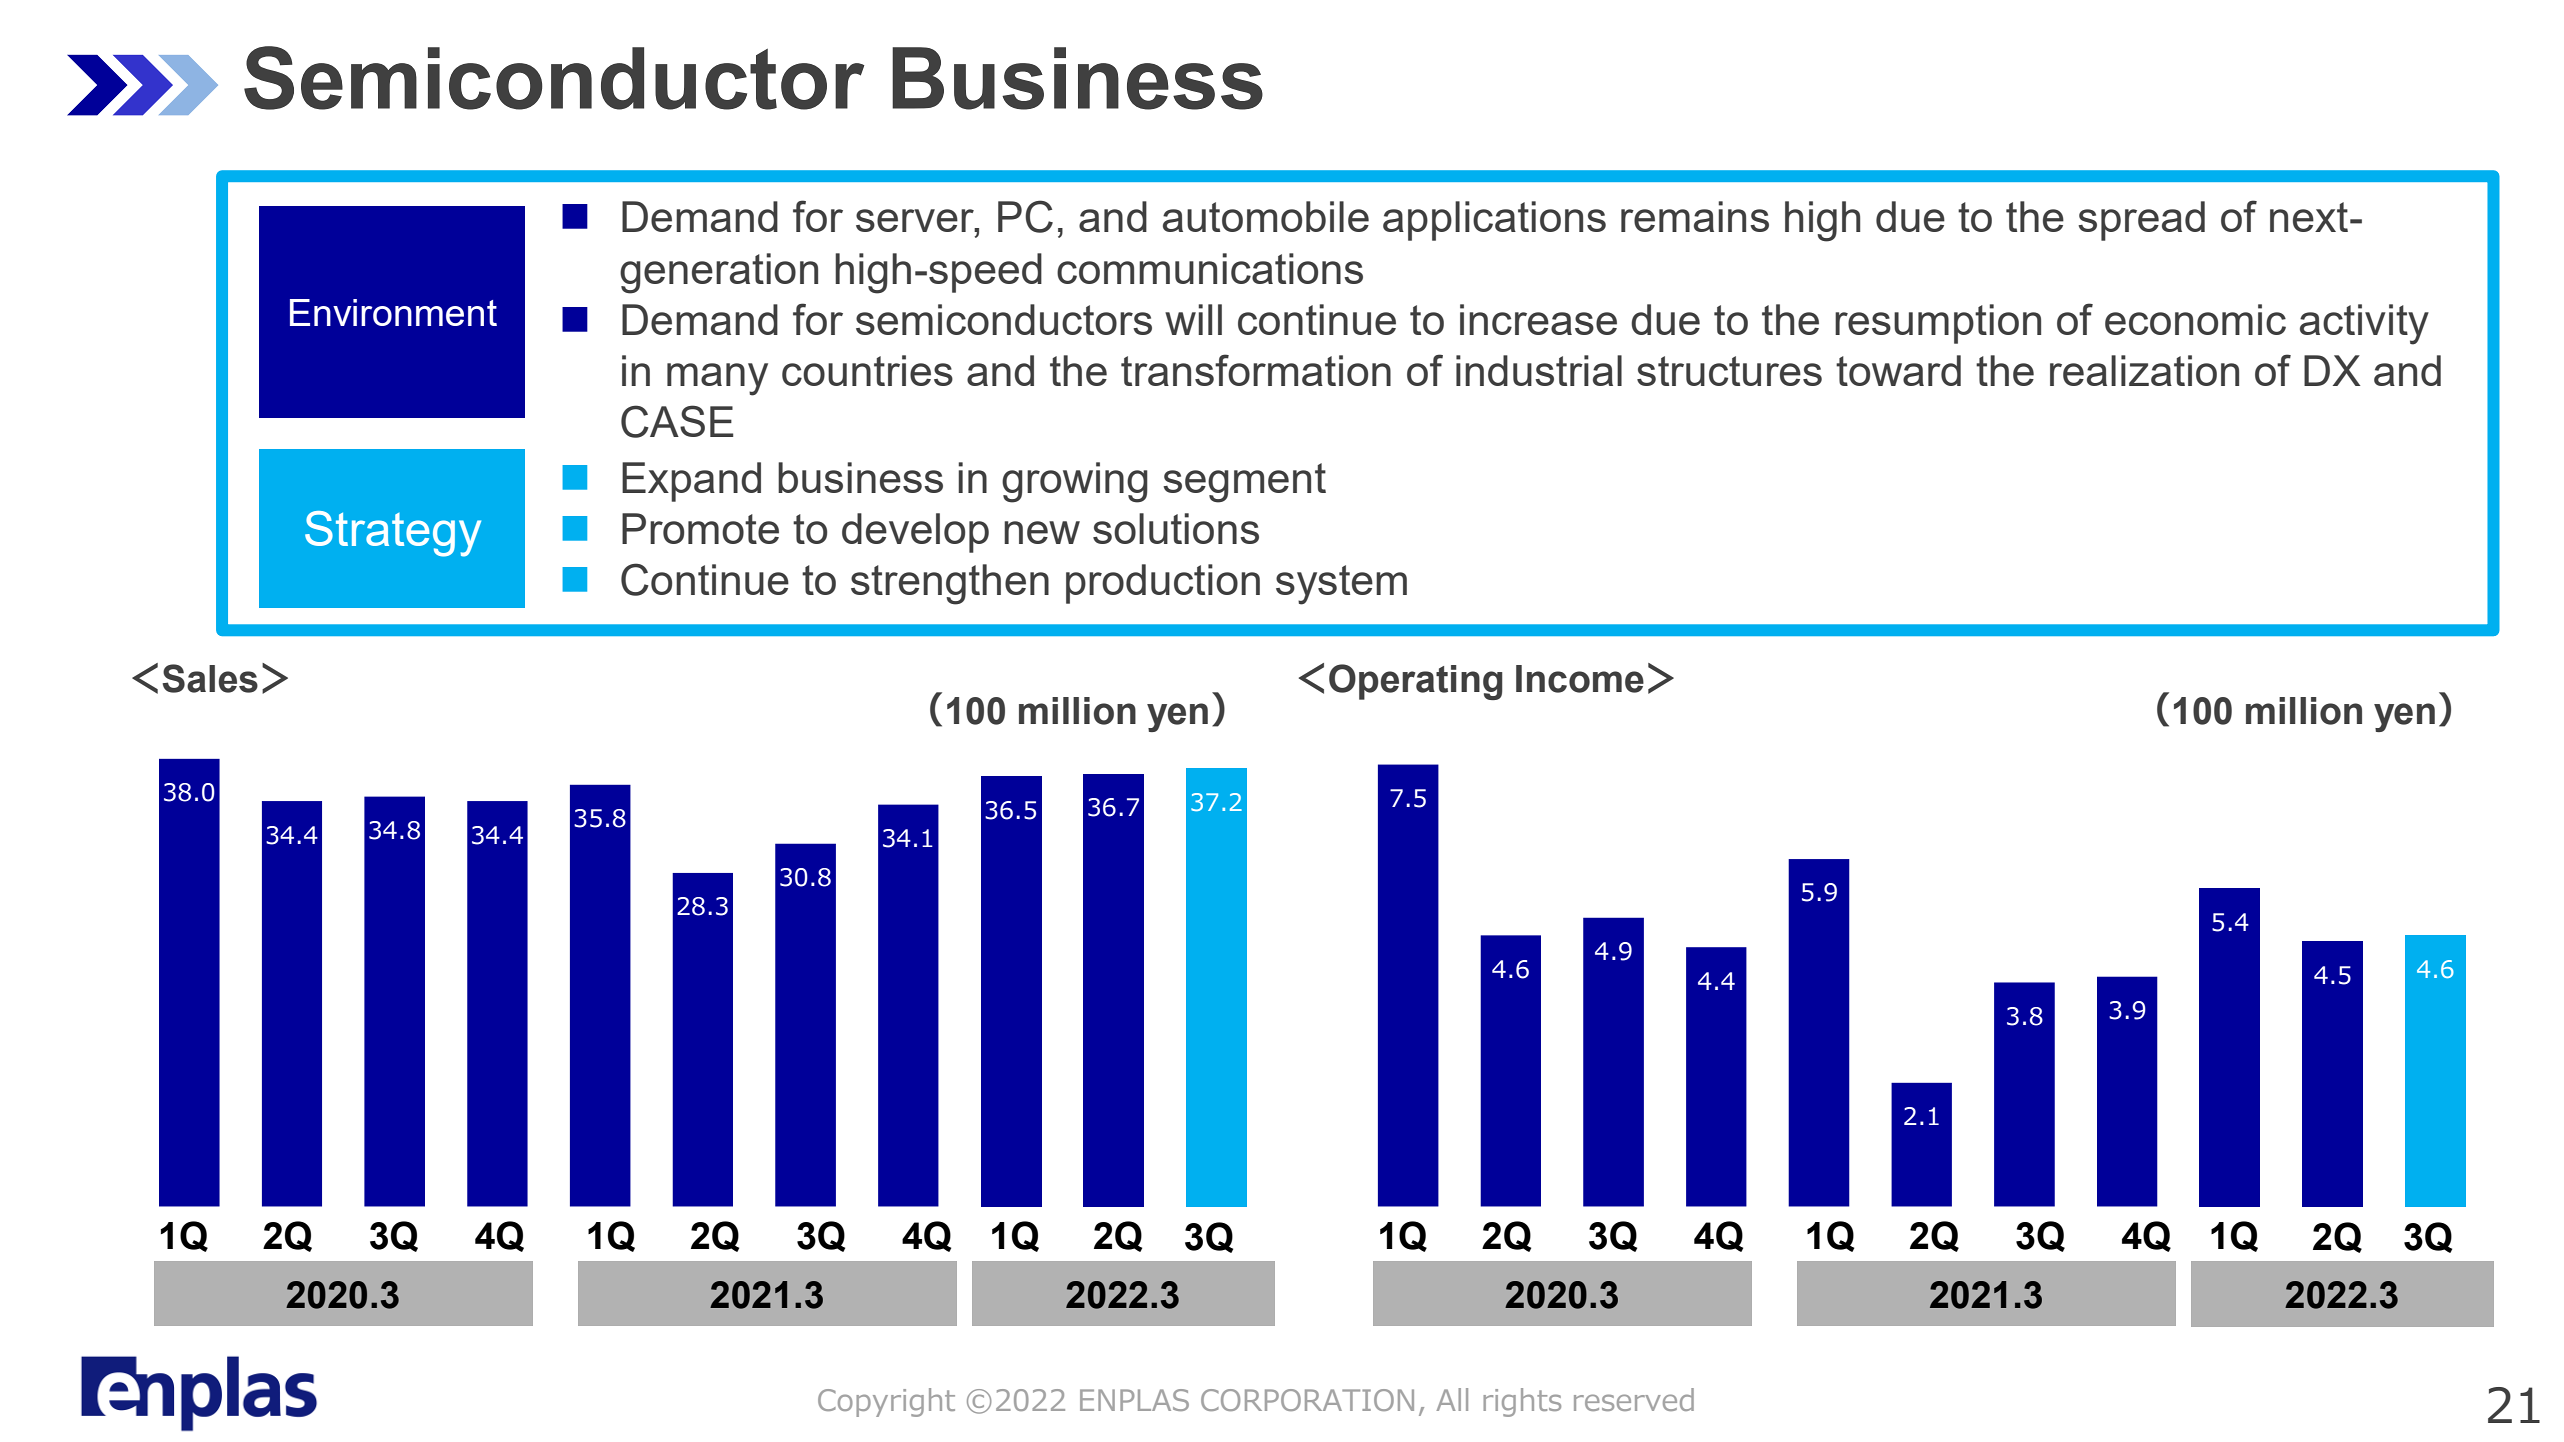 The height and width of the screenshot is (1442, 2564). I want to click on strengthen, so click(950, 584).
